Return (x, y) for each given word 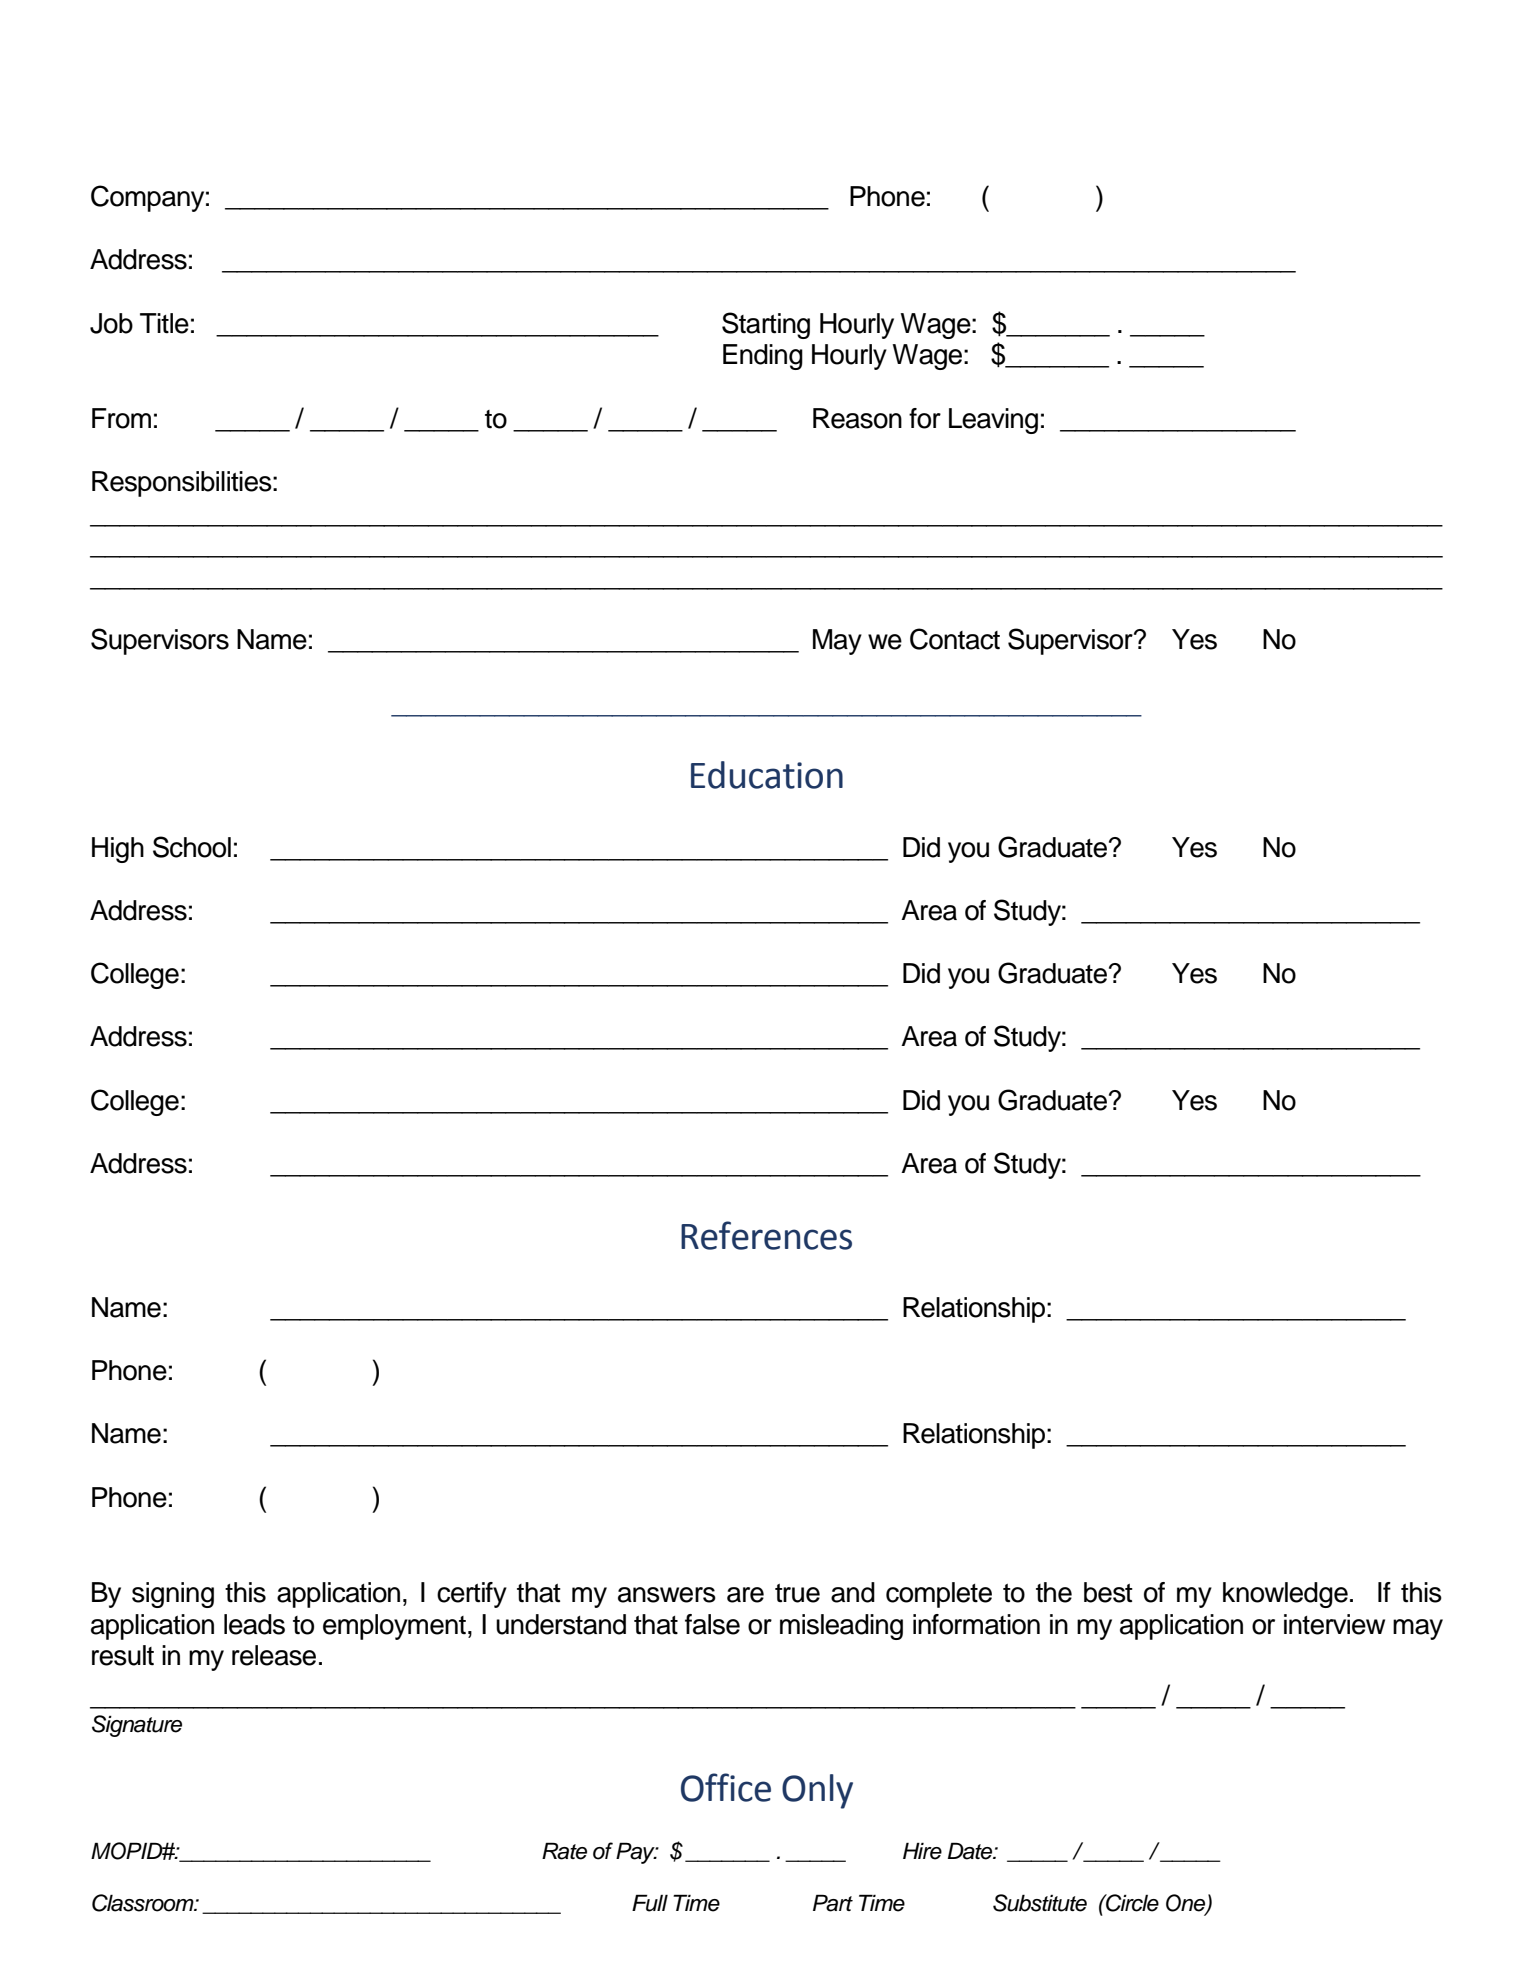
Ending (763, 357)
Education (767, 775)
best (1108, 1592)
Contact (955, 639)
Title (164, 323)
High (118, 850)
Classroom (144, 1903)
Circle (1131, 1903)
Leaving (993, 421)
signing (173, 1595)
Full (650, 1903)
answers (667, 1595)
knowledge (1285, 1595)
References (766, 1235)
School (192, 847)
